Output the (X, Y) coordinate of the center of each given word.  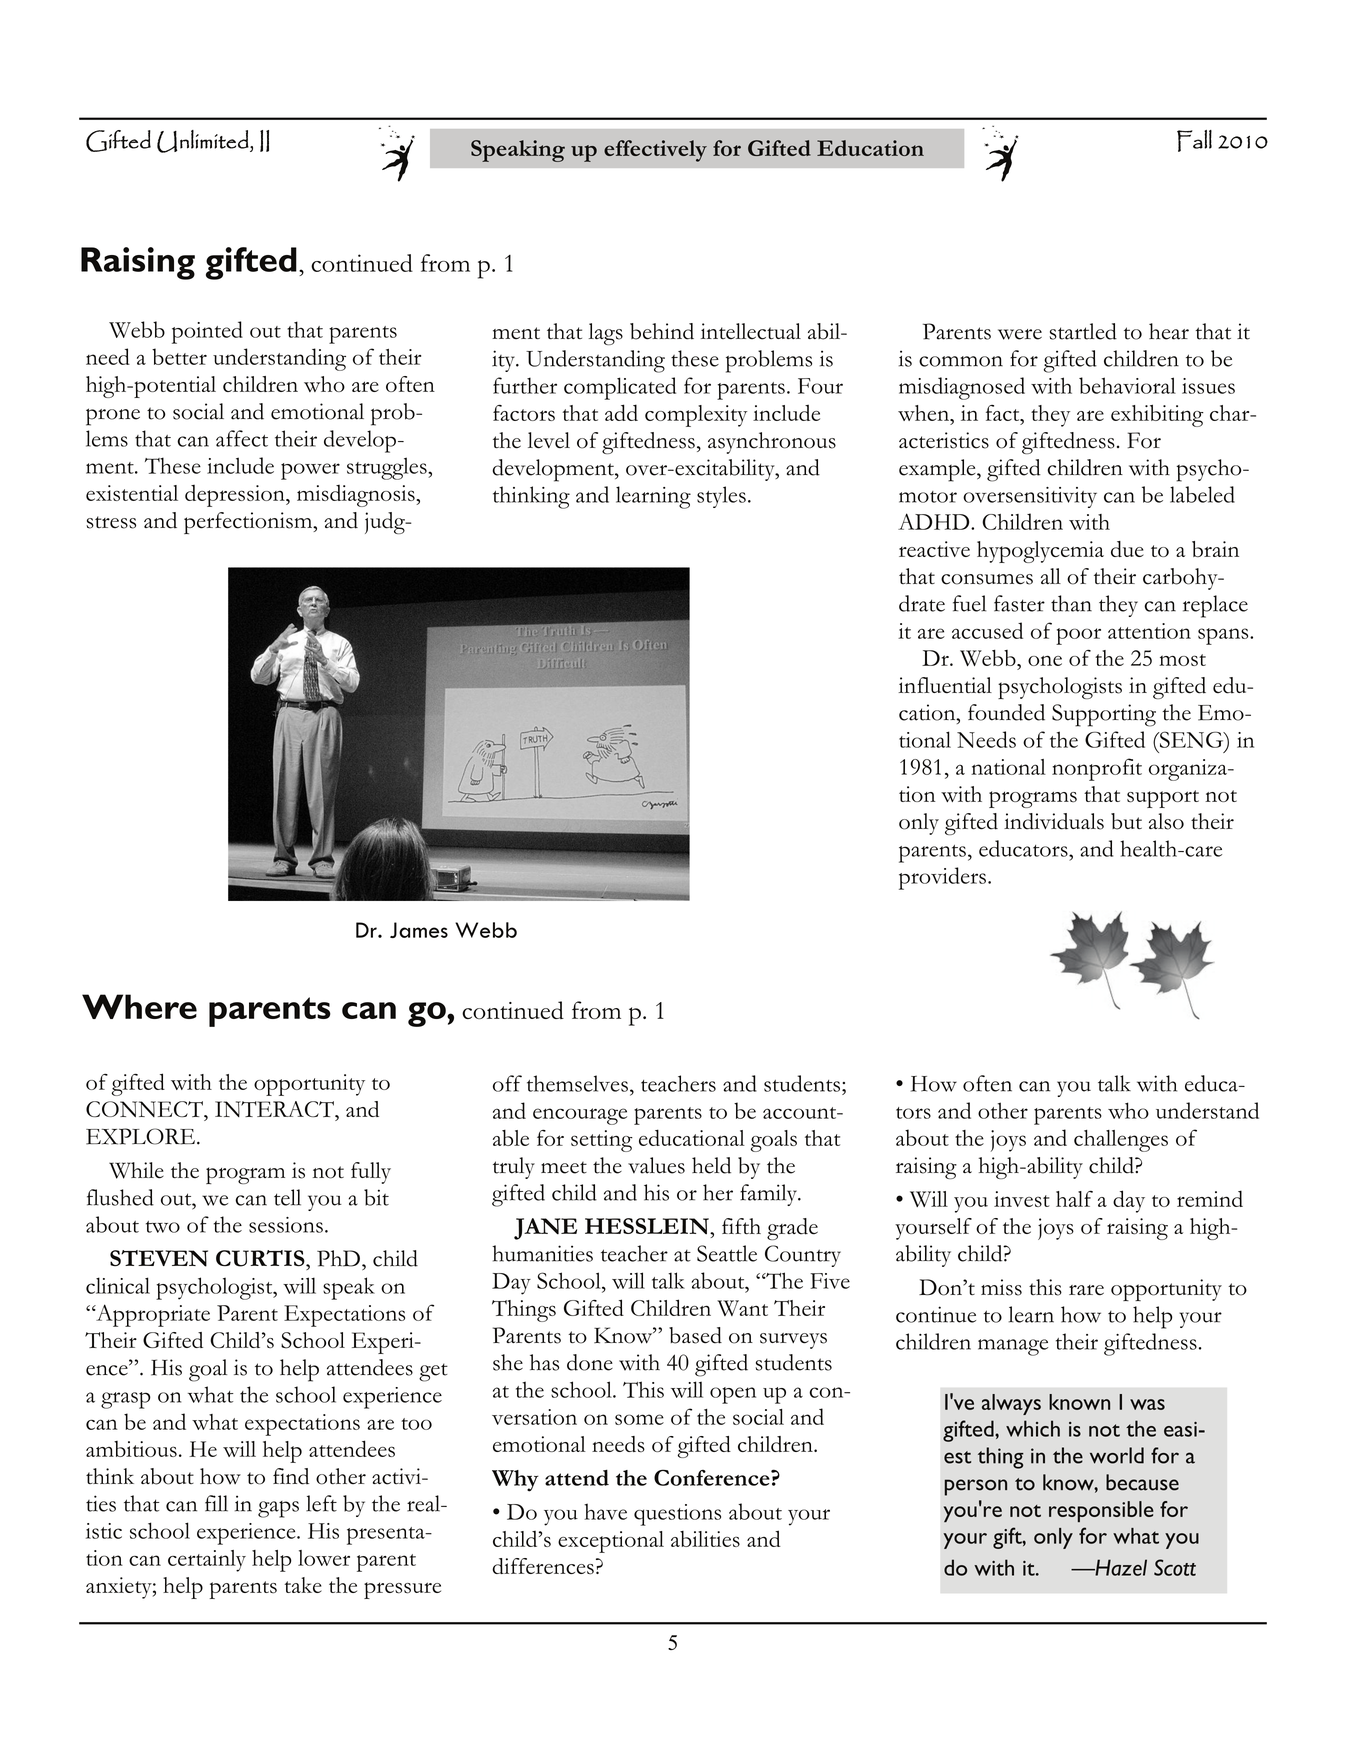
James (419, 930)
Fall (1194, 141)
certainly (207, 1561)
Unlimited (204, 141)
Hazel (1120, 1567)
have (605, 1511)
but (1126, 821)
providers (942, 878)
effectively (655, 151)
